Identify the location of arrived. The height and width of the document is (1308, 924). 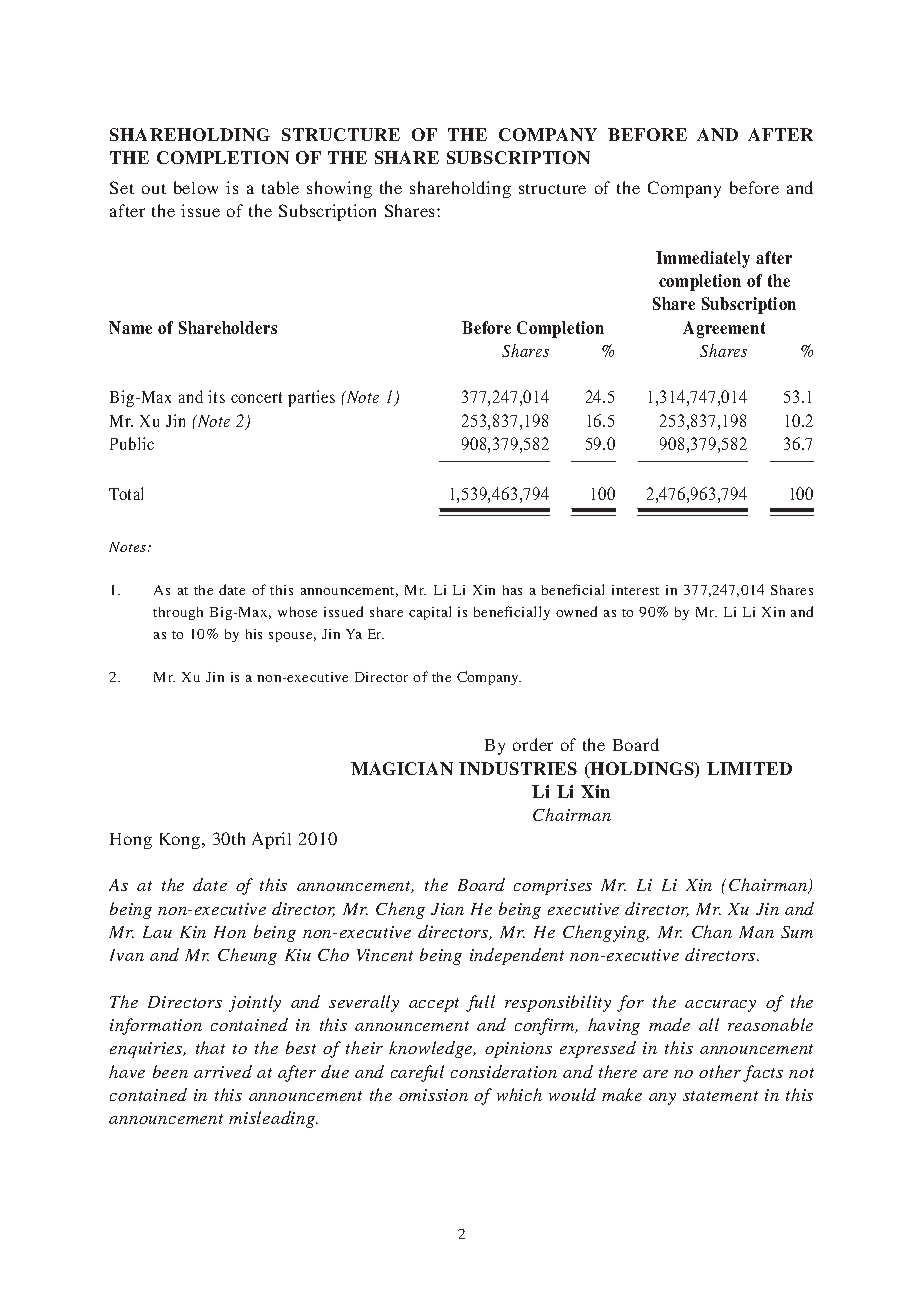
(223, 1071).
